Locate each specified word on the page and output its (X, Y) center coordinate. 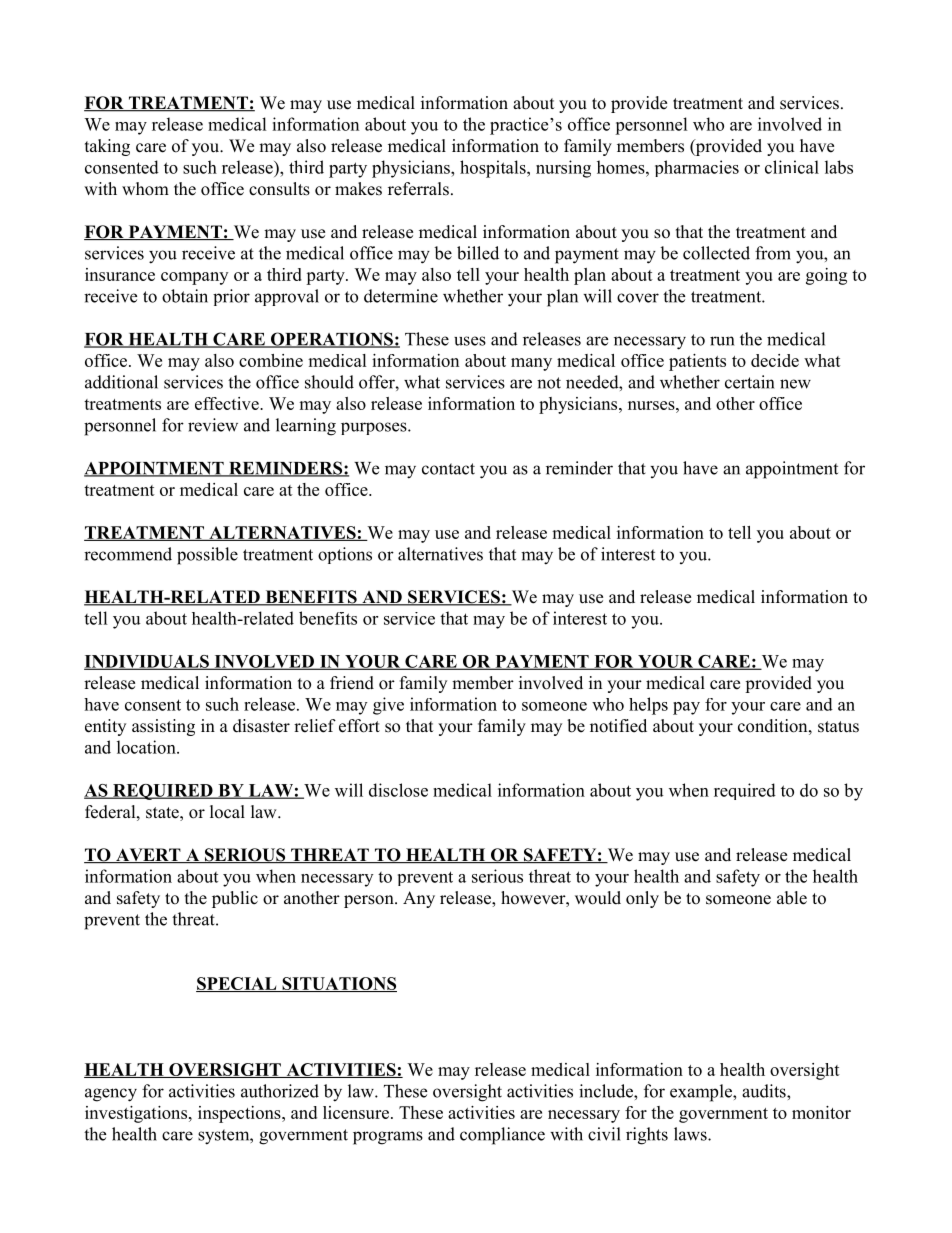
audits (765, 1091)
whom (145, 189)
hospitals (494, 169)
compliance (502, 1136)
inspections (240, 1114)
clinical (792, 167)
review (213, 425)
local (227, 812)
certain (749, 382)
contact (448, 469)
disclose (398, 790)
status (838, 727)
